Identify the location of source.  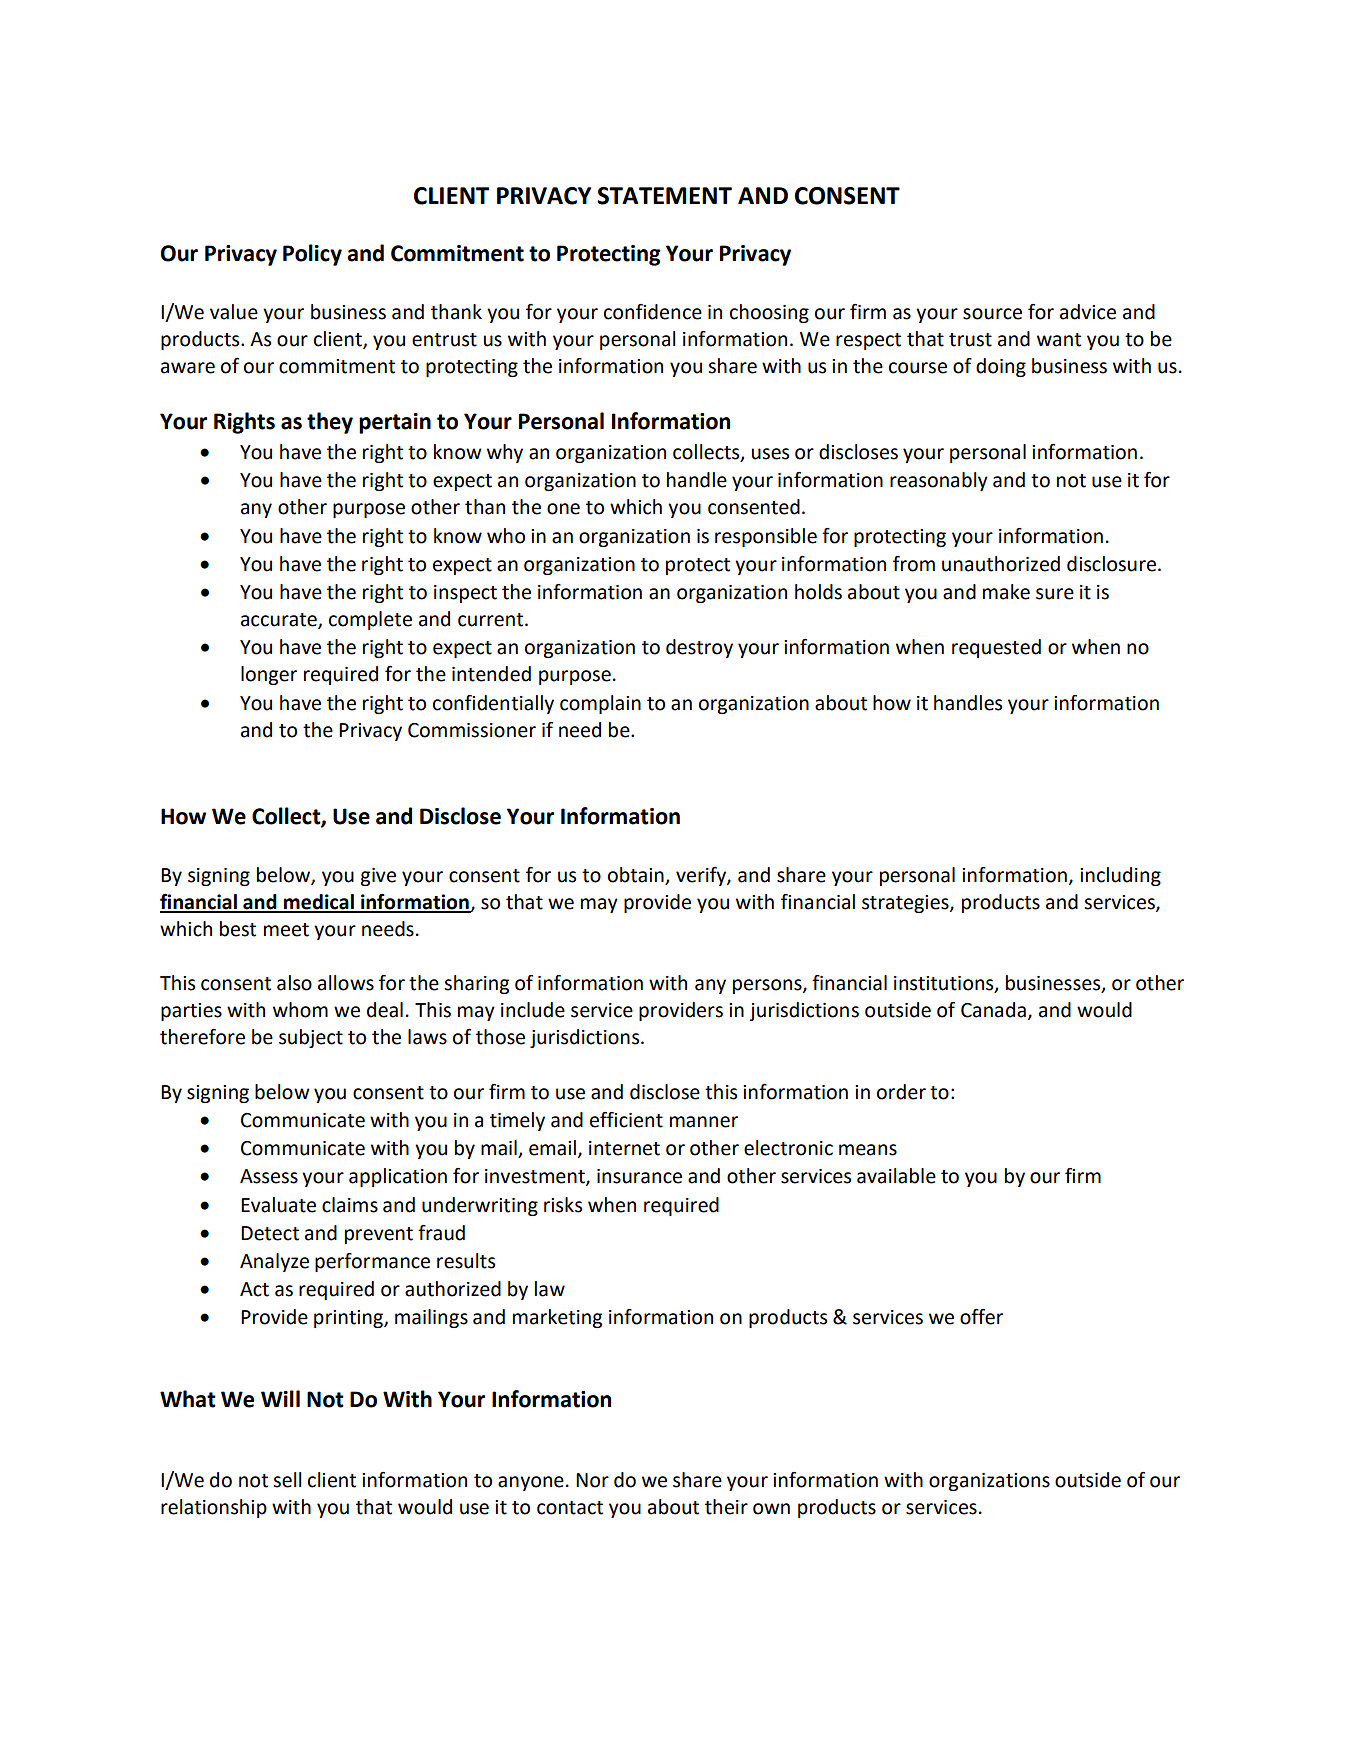
(992, 314).
